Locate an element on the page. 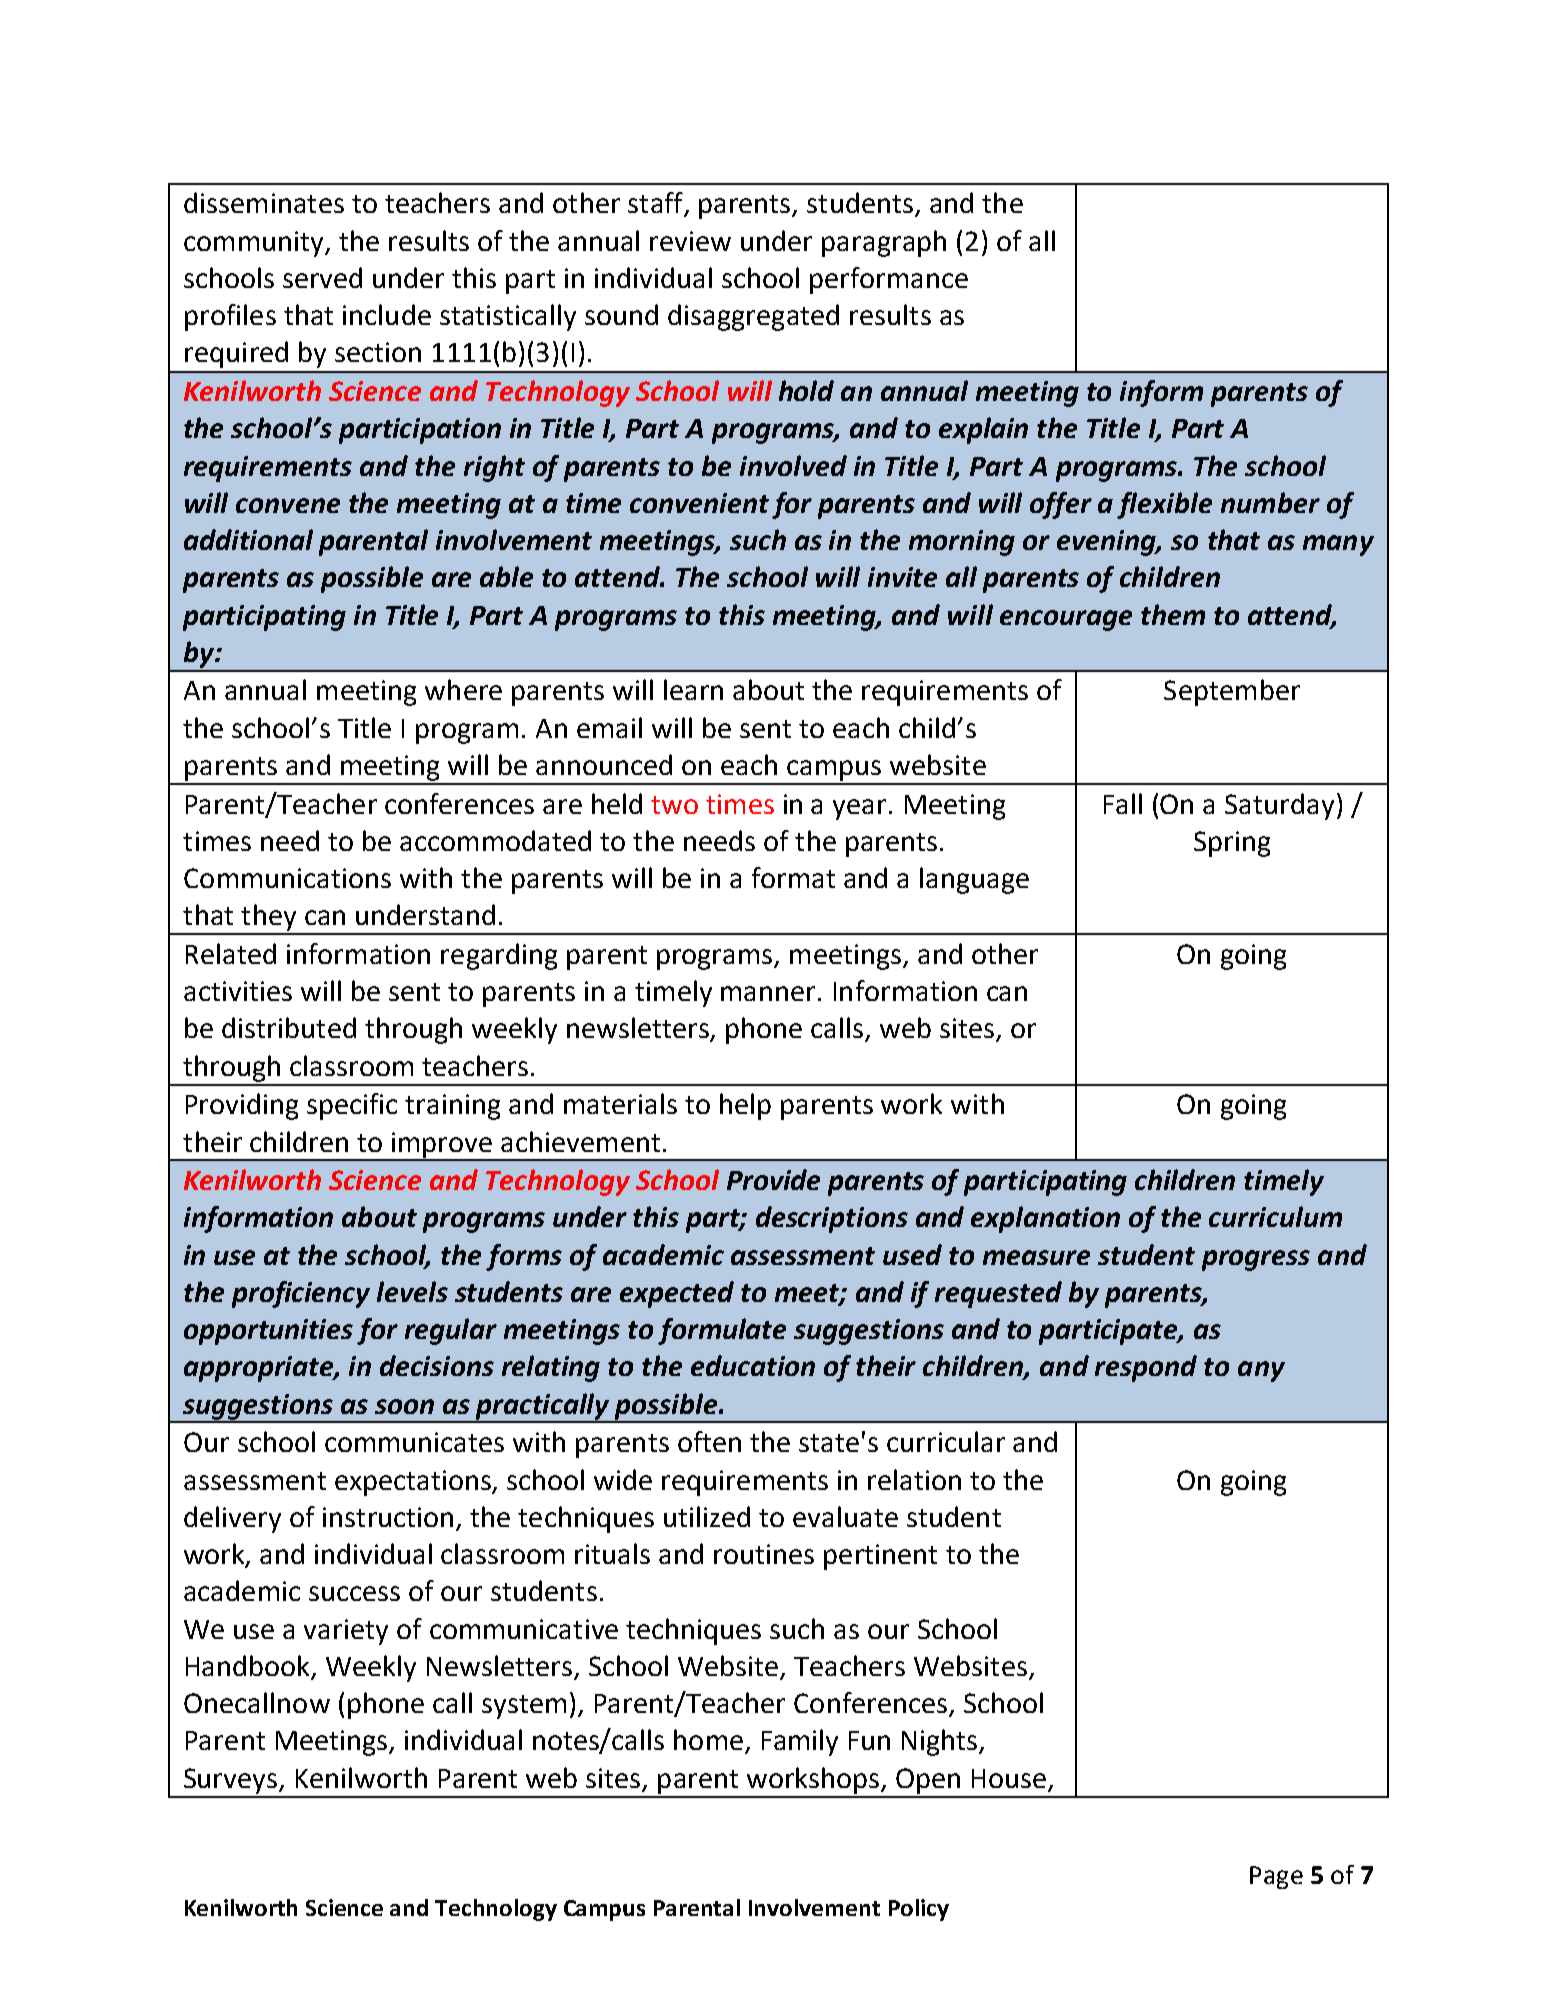 The image size is (1557, 2015). education is located at coordinates (753, 1365).
